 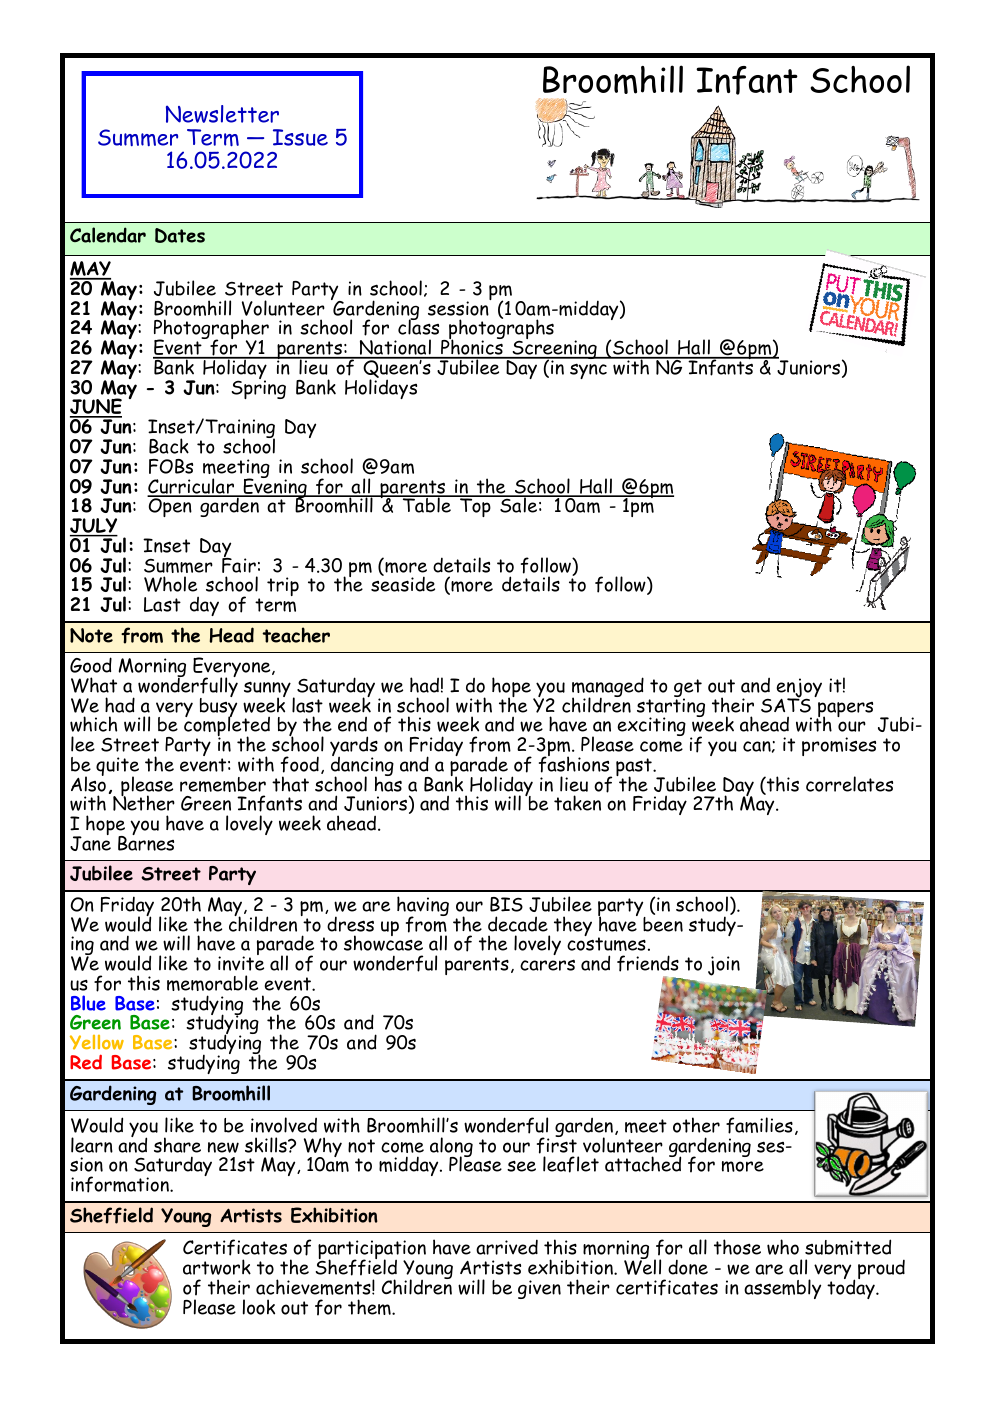 What do you see at coordinates (574, 763) in the screenshot?
I see `fashions` at bounding box center [574, 763].
